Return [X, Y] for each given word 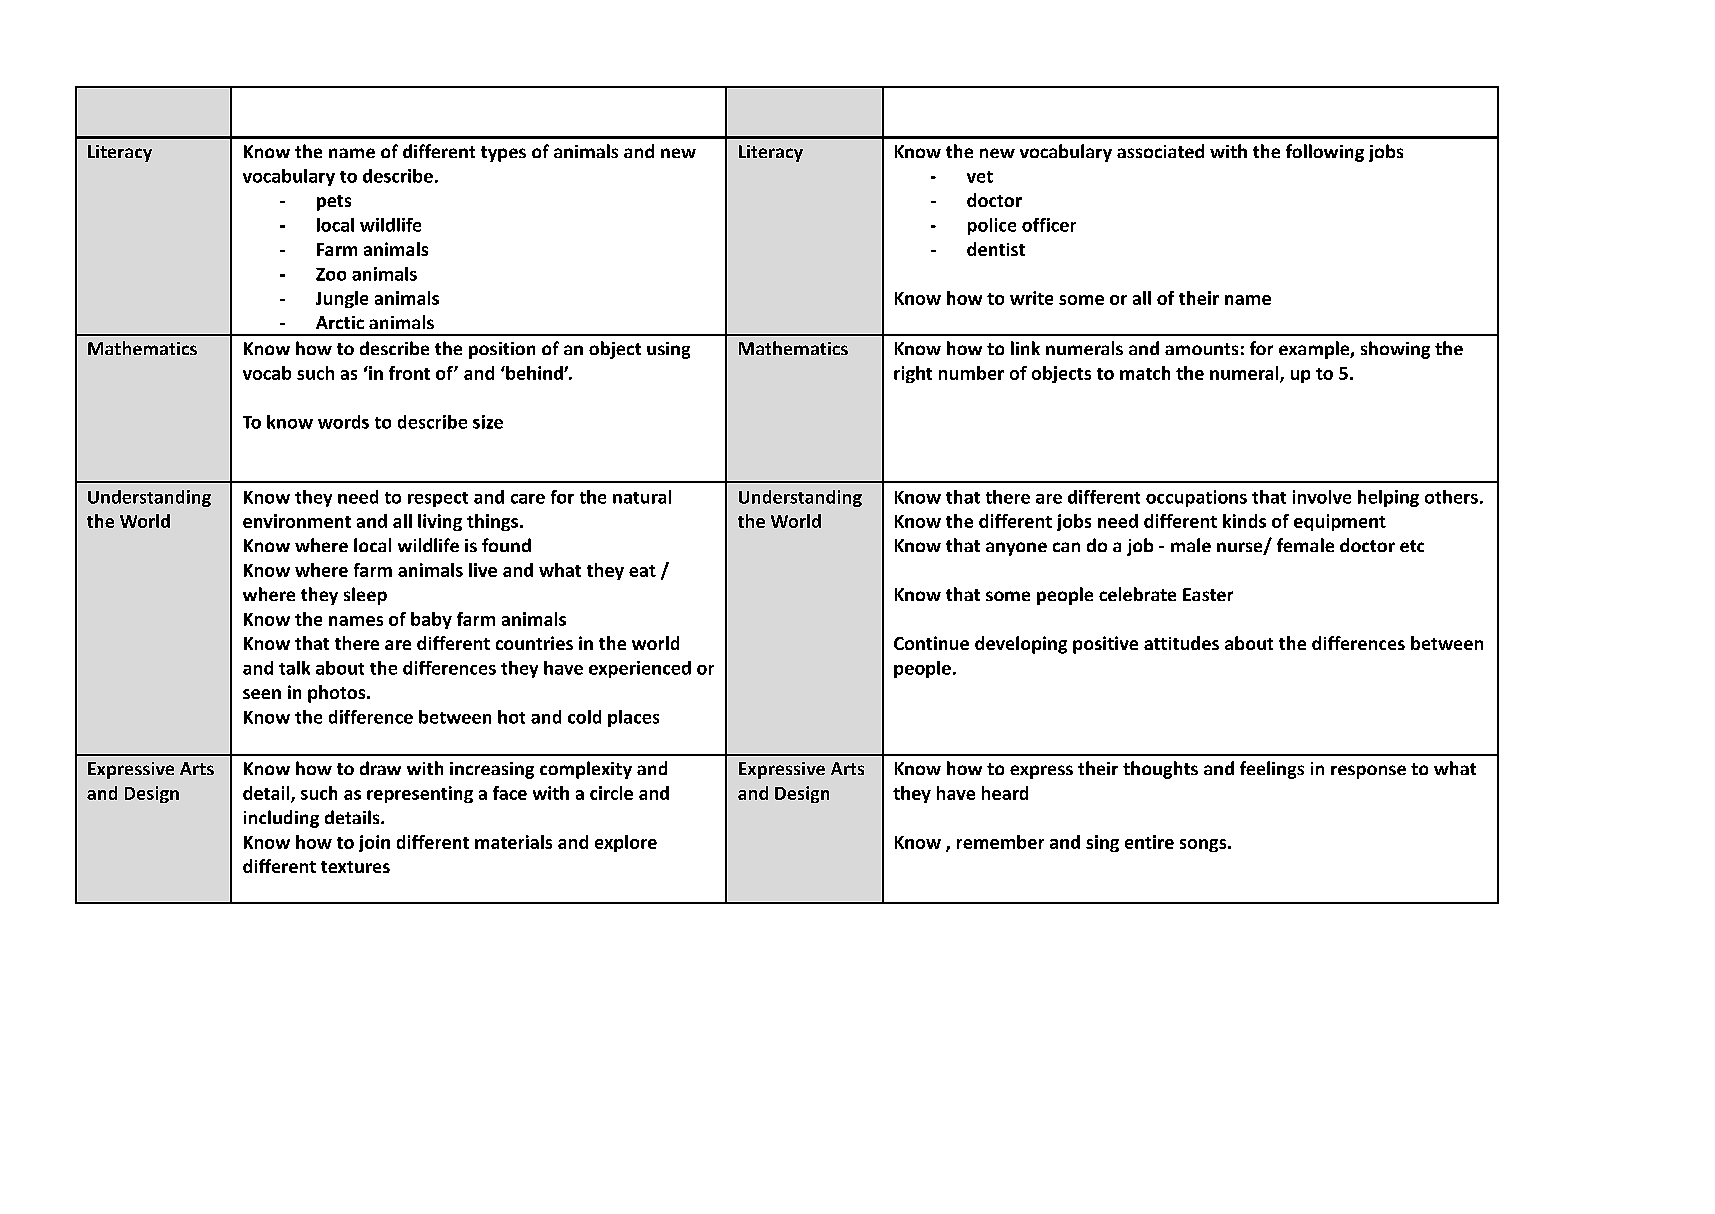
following [1325, 153]
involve [1322, 497]
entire [1149, 842]
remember [1000, 842]
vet [980, 177]
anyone [1016, 549]
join [374, 843]
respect [438, 499]
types [503, 154]
